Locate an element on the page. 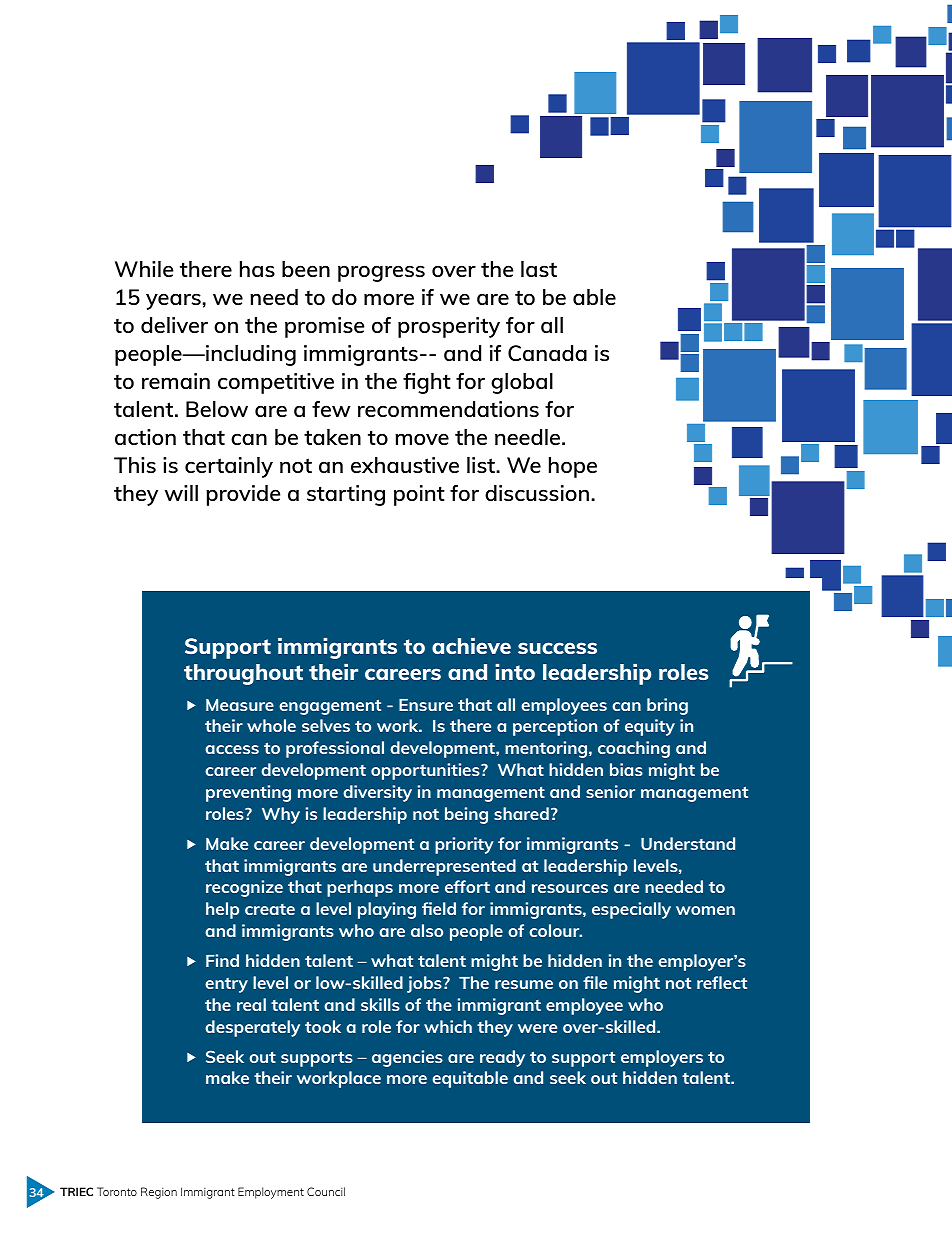  progress is located at coordinates (381, 273).
